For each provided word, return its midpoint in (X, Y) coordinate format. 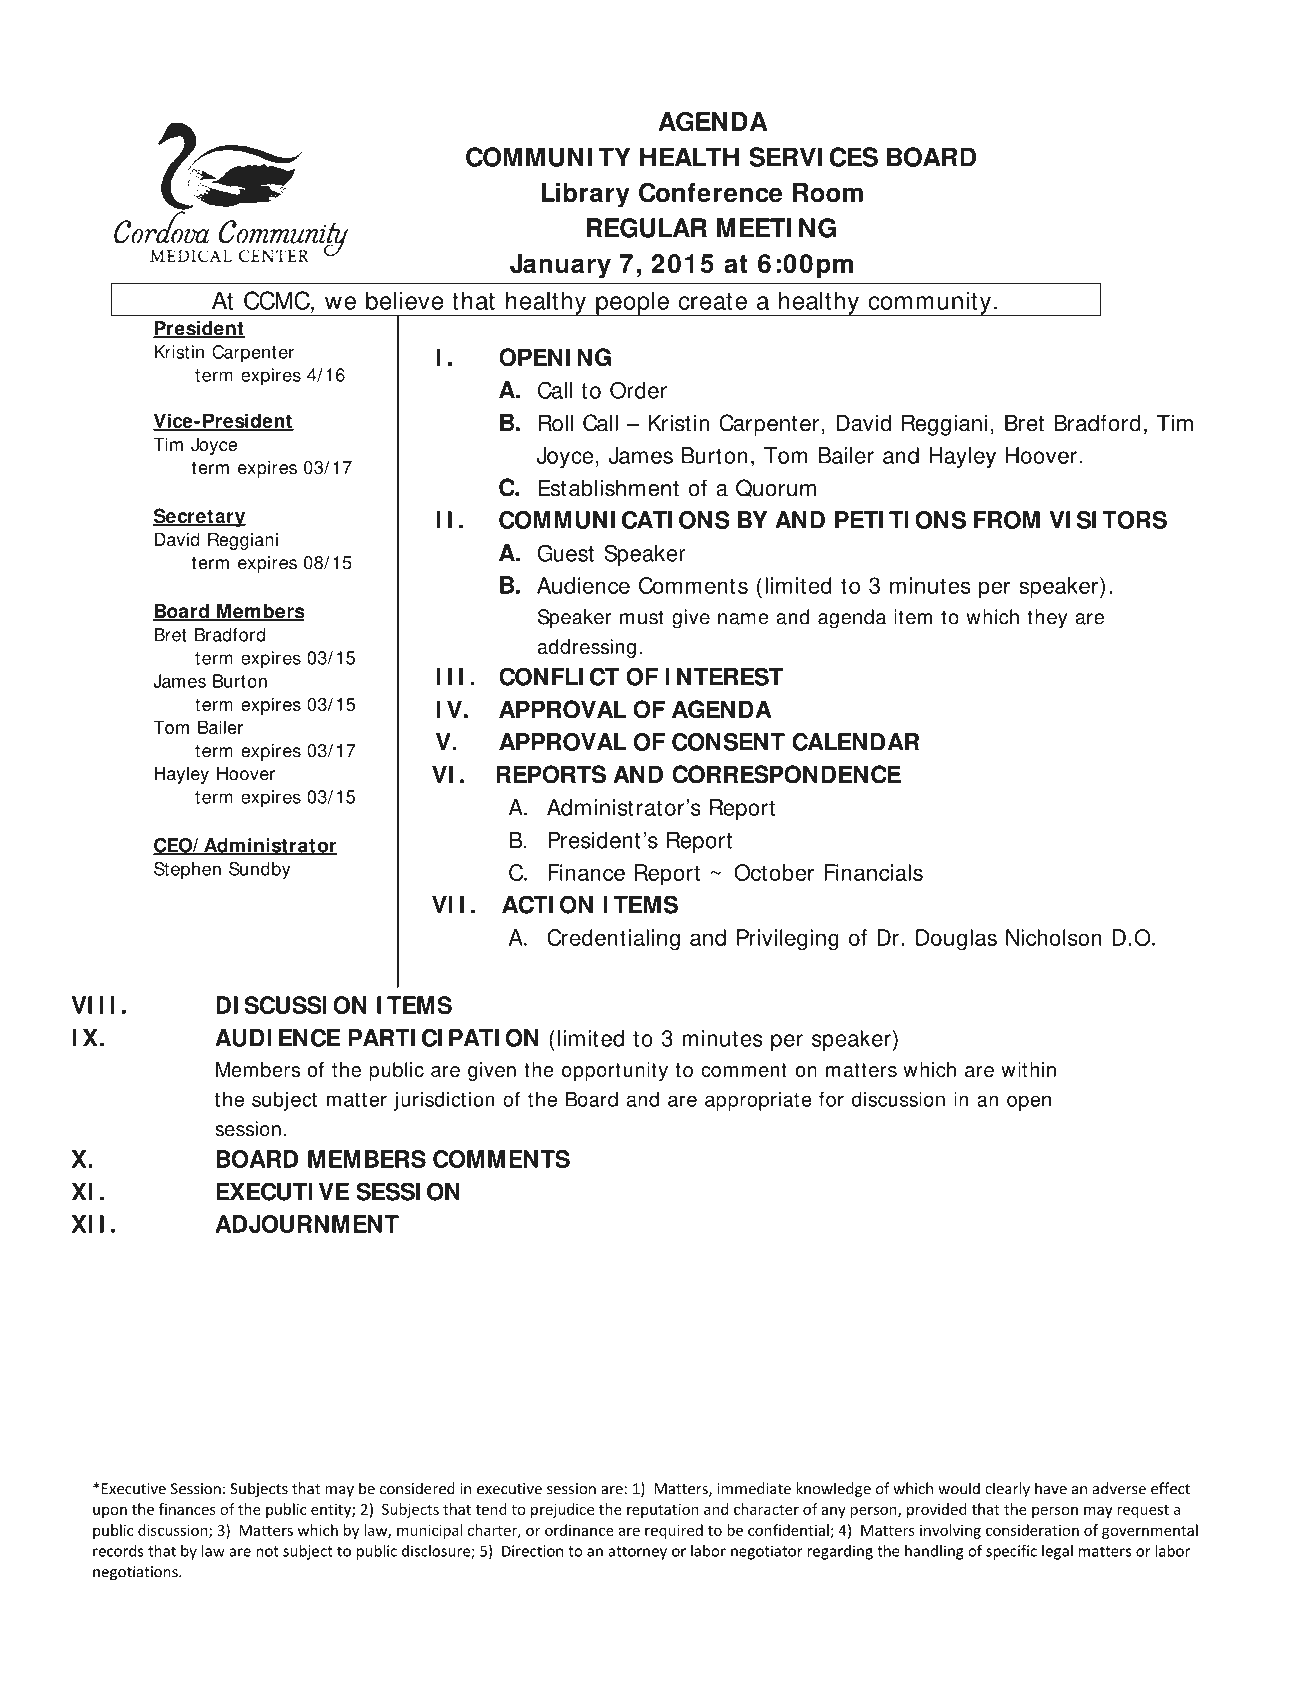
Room (828, 193)
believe (404, 300)
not (267, 1551)
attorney (637, 1553)
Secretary (199, 517)
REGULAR (646, 228)
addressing (587, 648)
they (1047, 619)
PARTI (381, 1038)
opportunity (615, 1071)
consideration (1032, 1530)
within (1028, 1069)
